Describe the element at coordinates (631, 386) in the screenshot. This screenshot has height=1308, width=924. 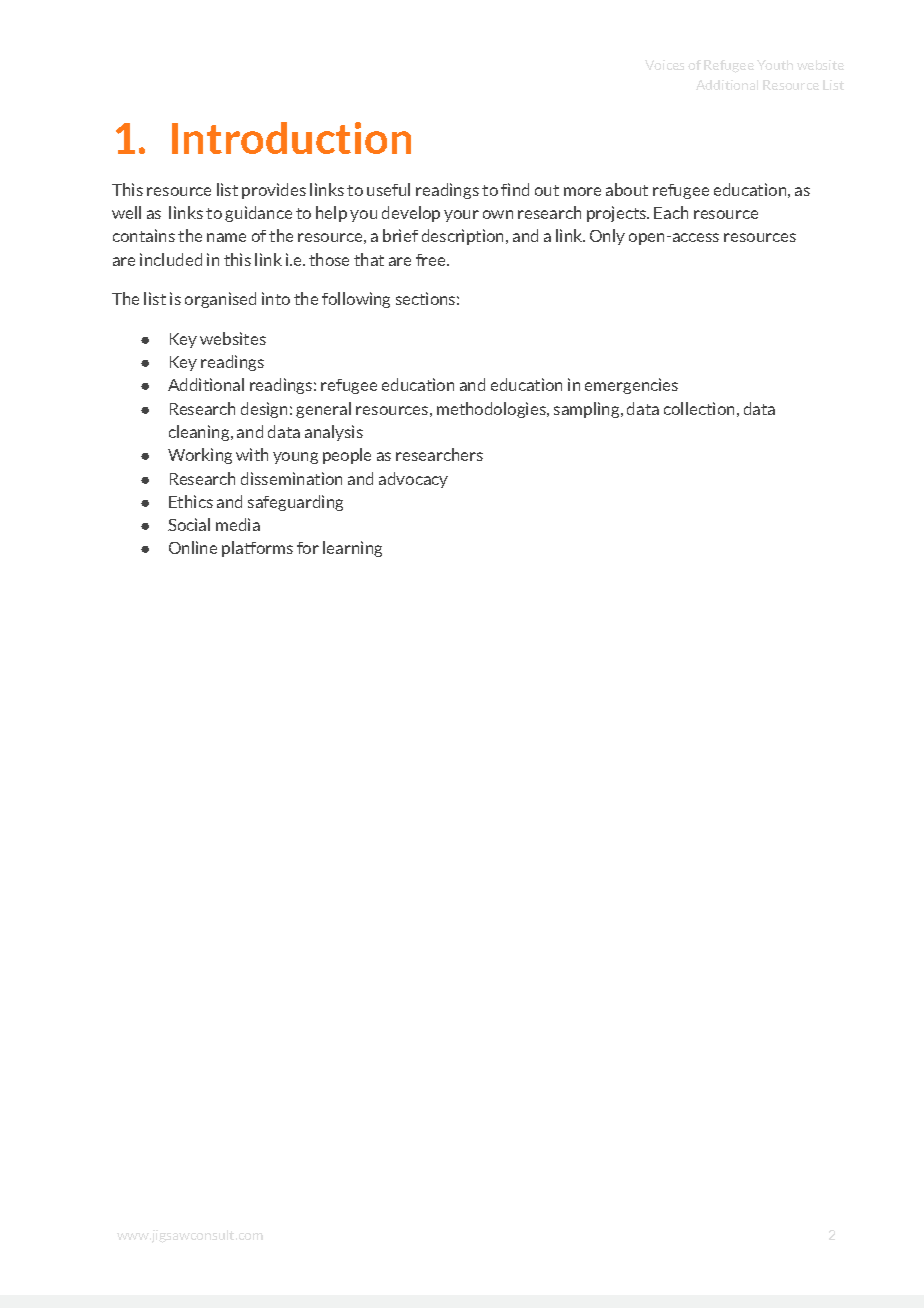
I see `emergencies` at that location.
